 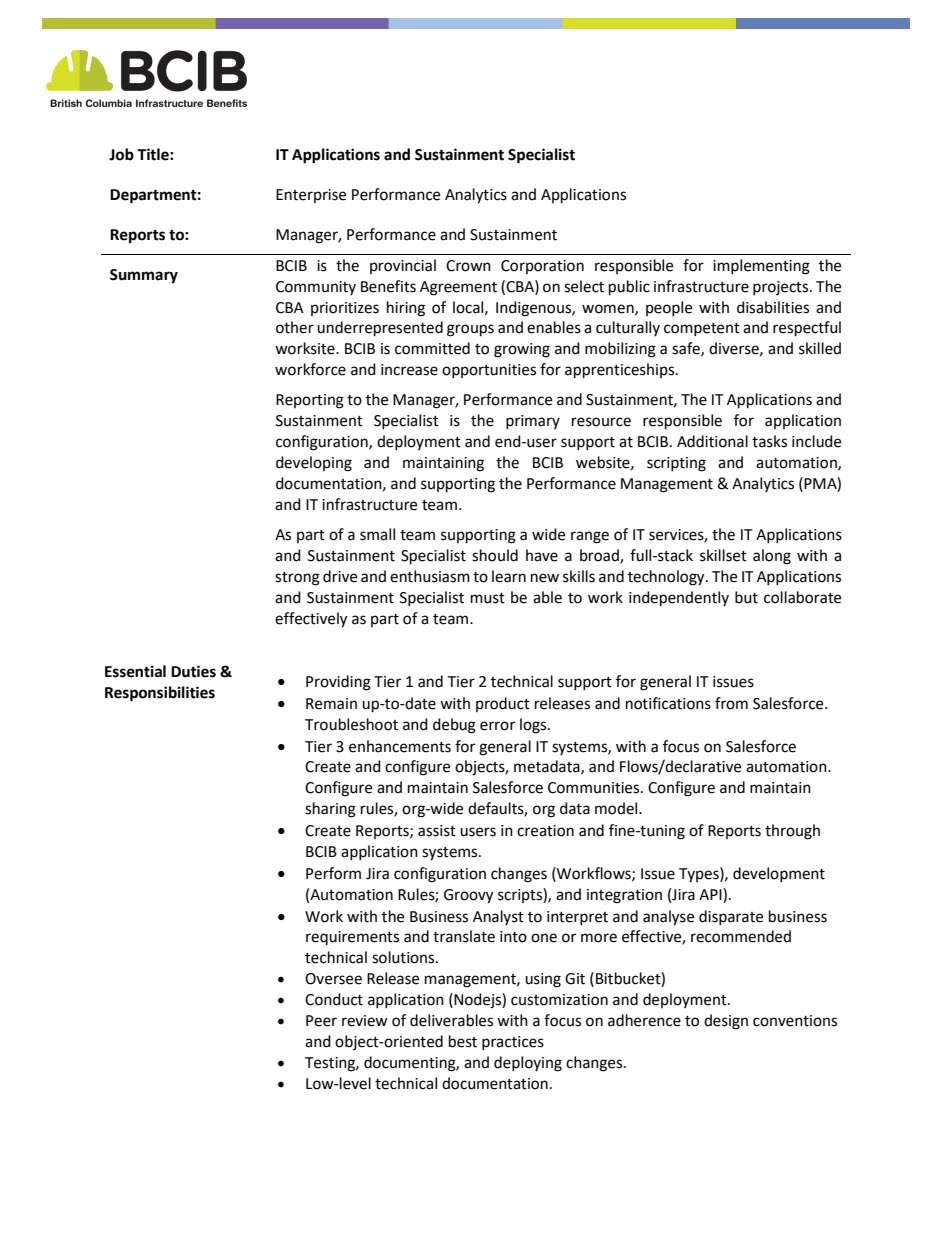 I want to click on but, so click(x=746, y=597).
